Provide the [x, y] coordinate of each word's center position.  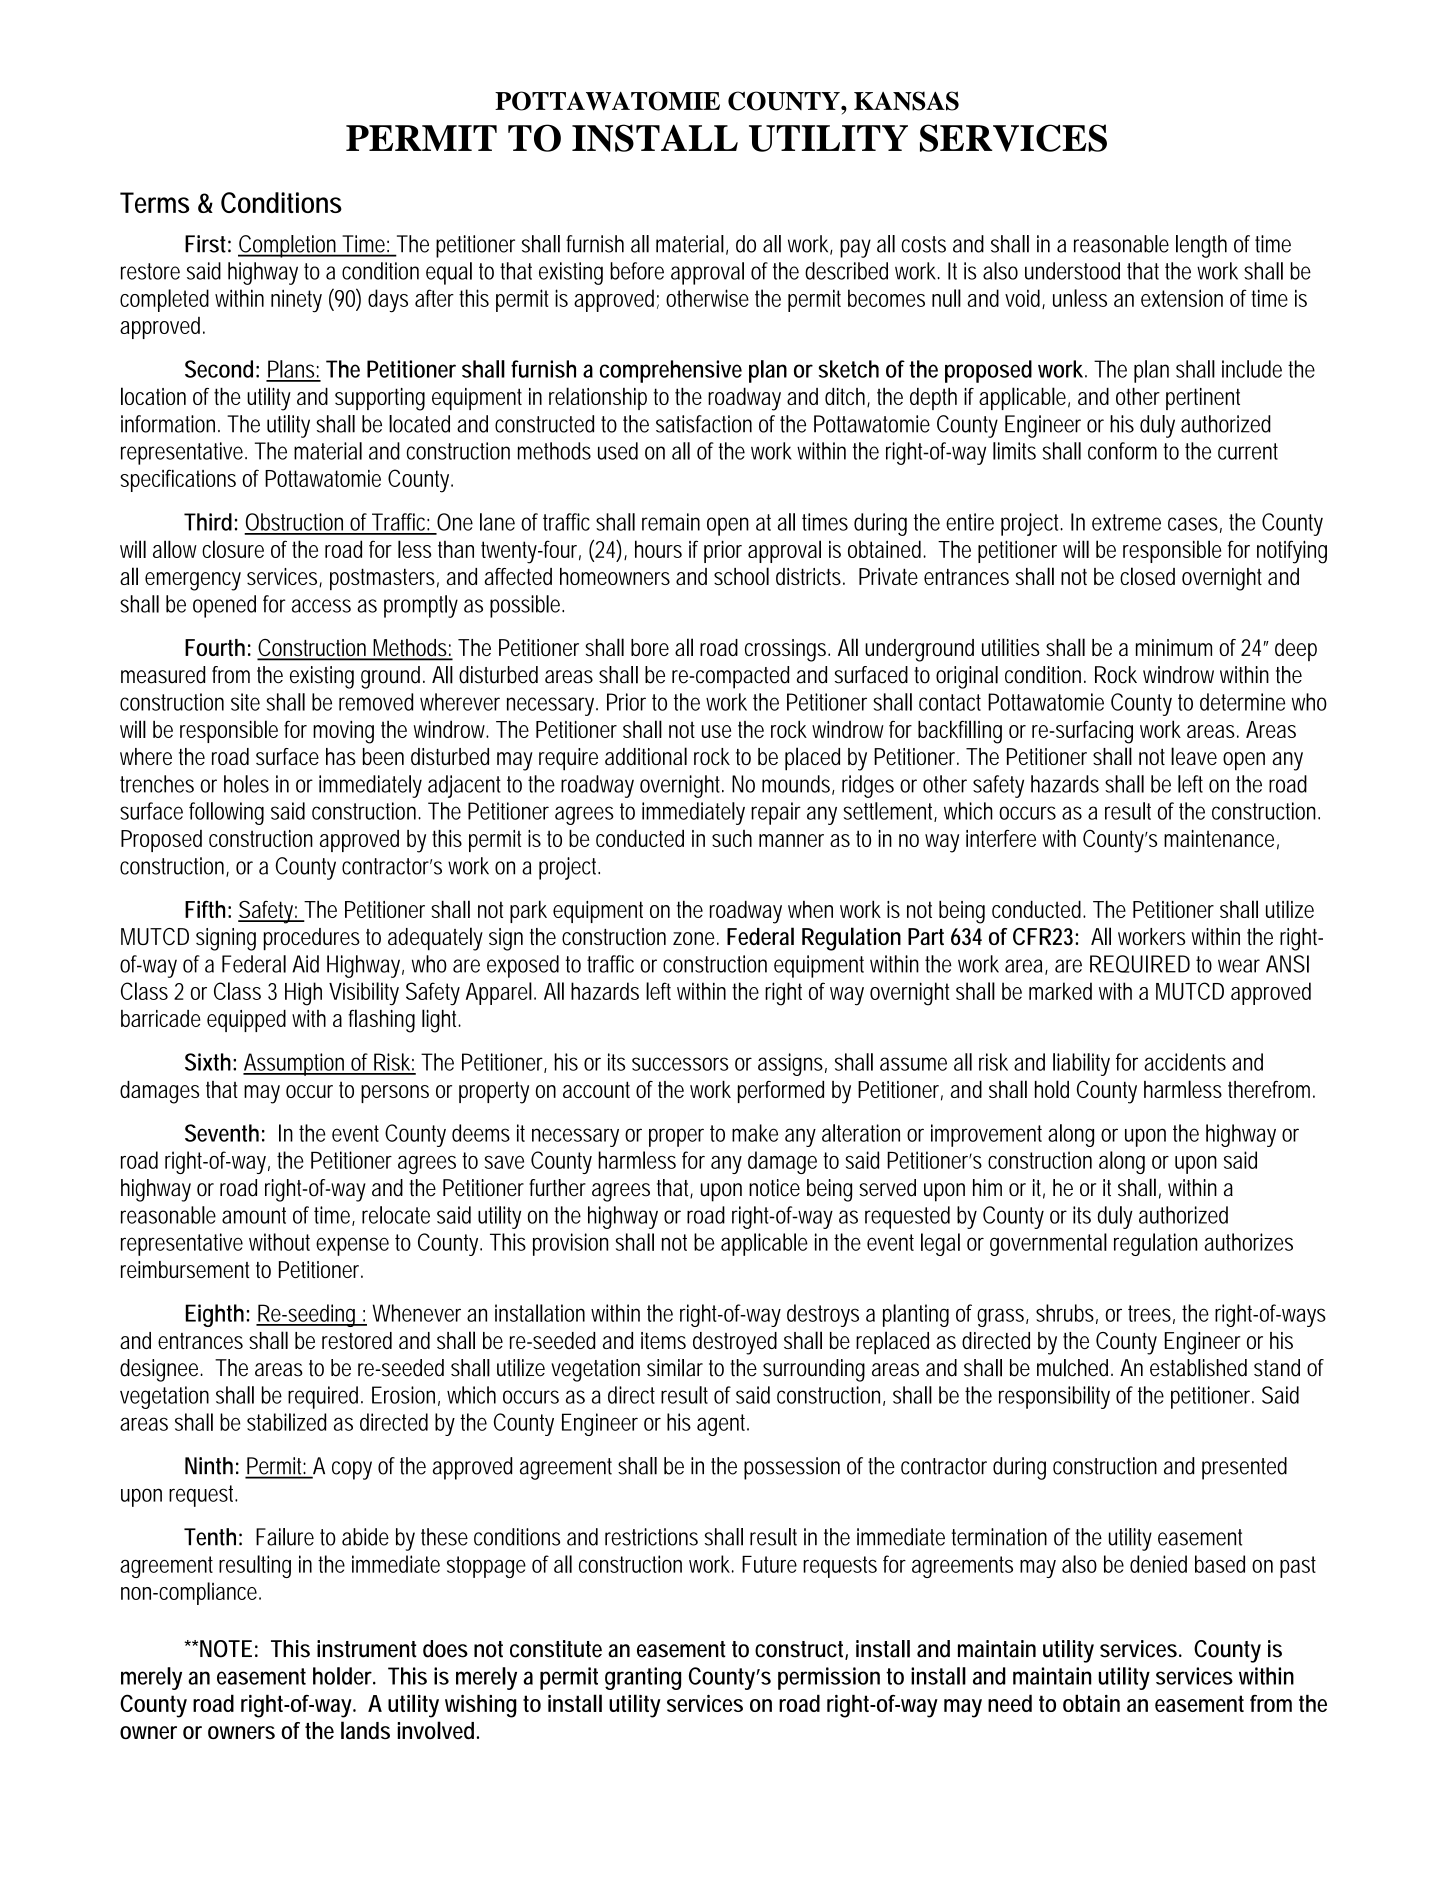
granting [643, 1678]
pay [855, 248]
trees [1151, 1314]
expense [352, 1246]
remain [671, 522]
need [1010, 1703]
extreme [1126, 522]
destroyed [735, 1343]
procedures [312, 939]
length [1201, 246]
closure [233, 549]
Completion [289, 246]
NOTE [226, 1649]
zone [696, 938]
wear [1239, 966]
